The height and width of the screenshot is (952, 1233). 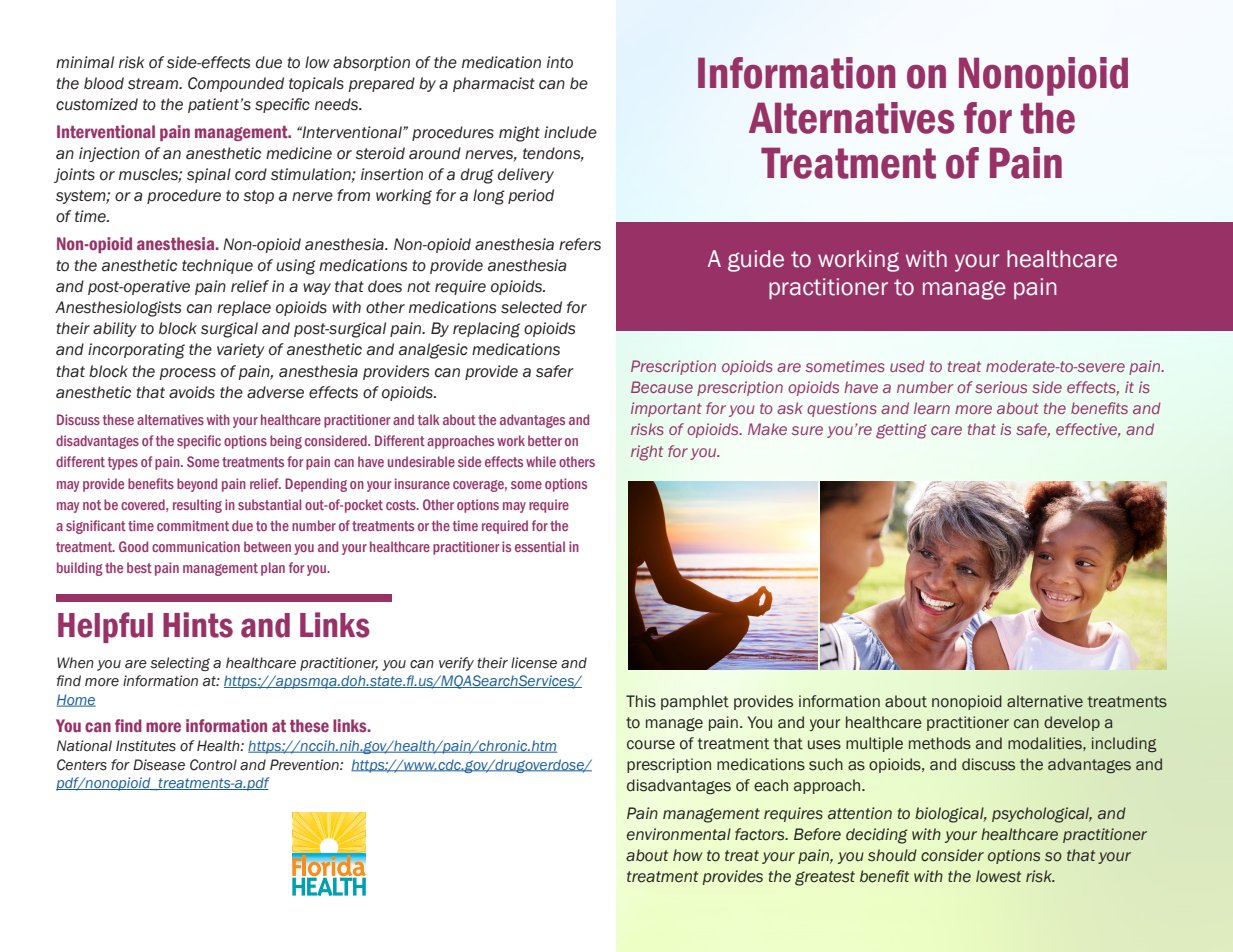 I want to click on how, so click(x=687, y=855).
